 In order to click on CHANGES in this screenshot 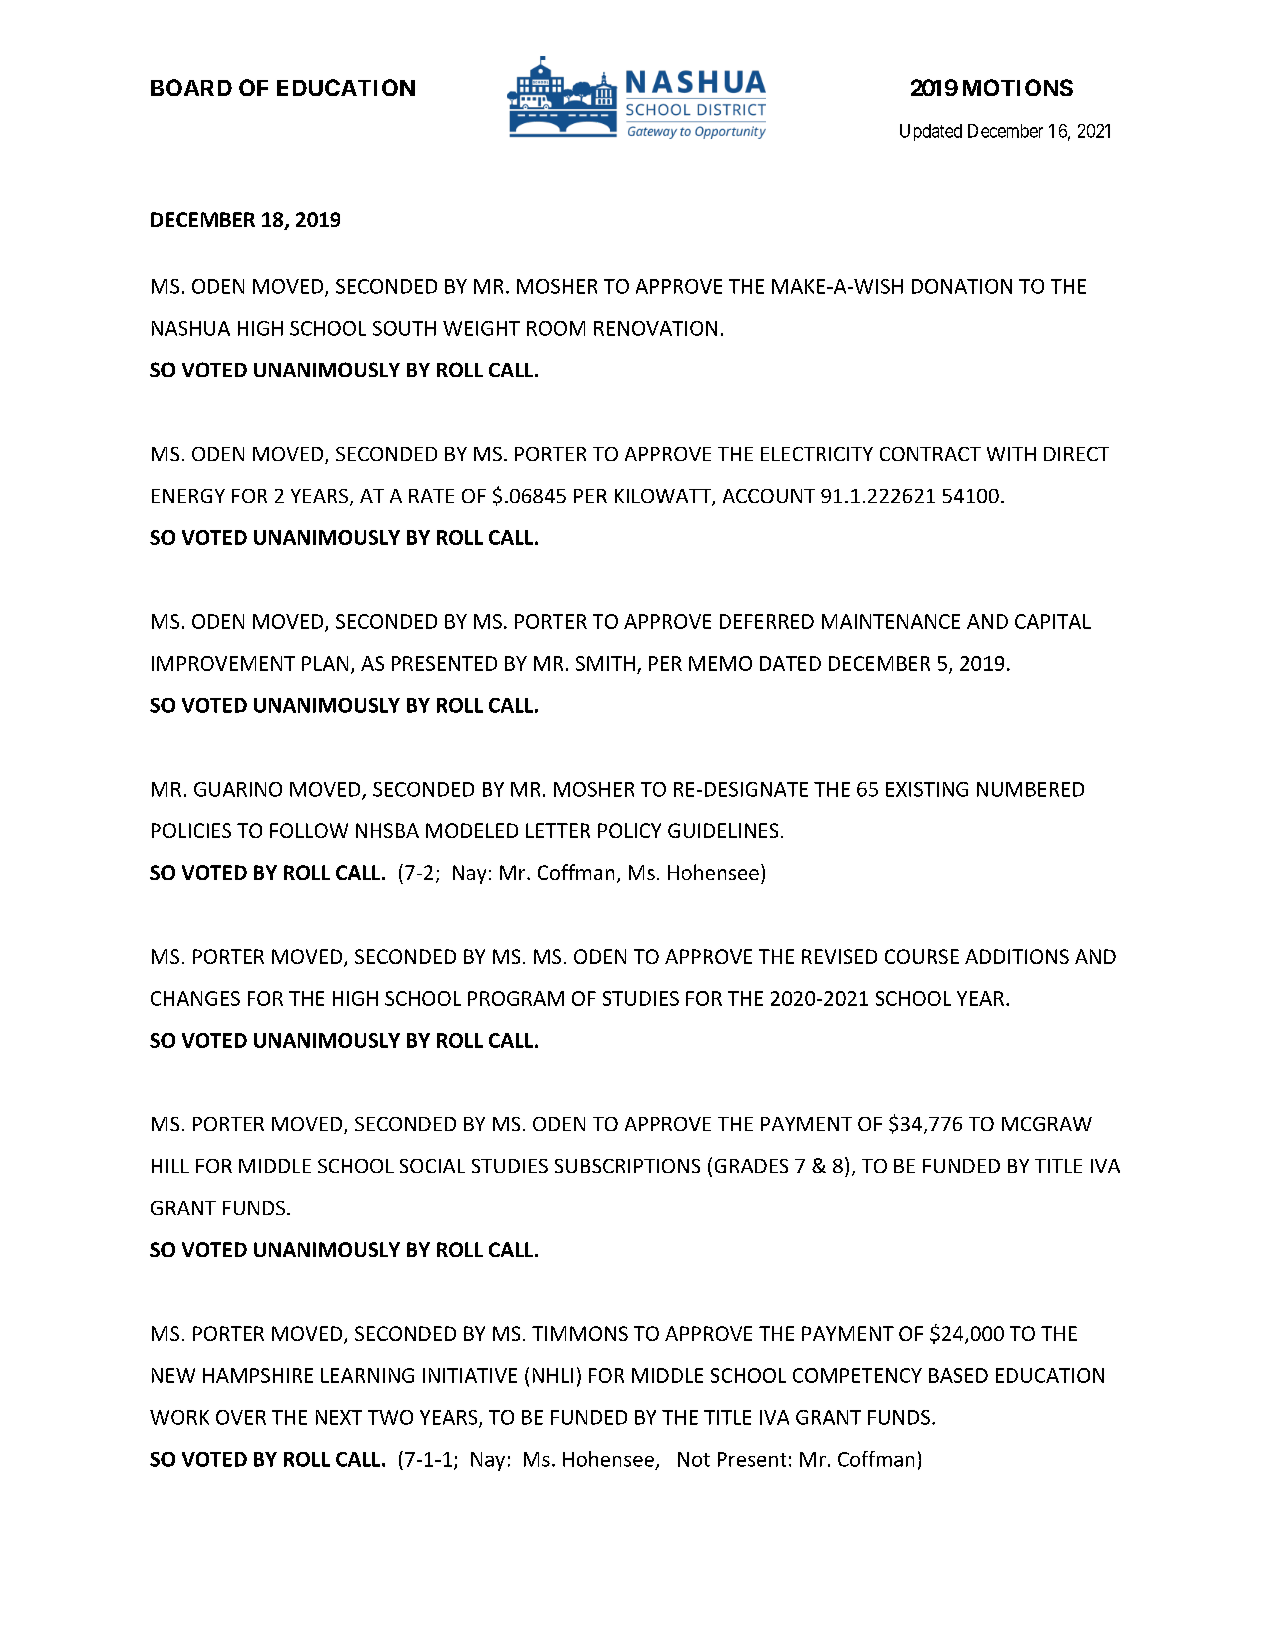, I will do `click(195, 998)`.
